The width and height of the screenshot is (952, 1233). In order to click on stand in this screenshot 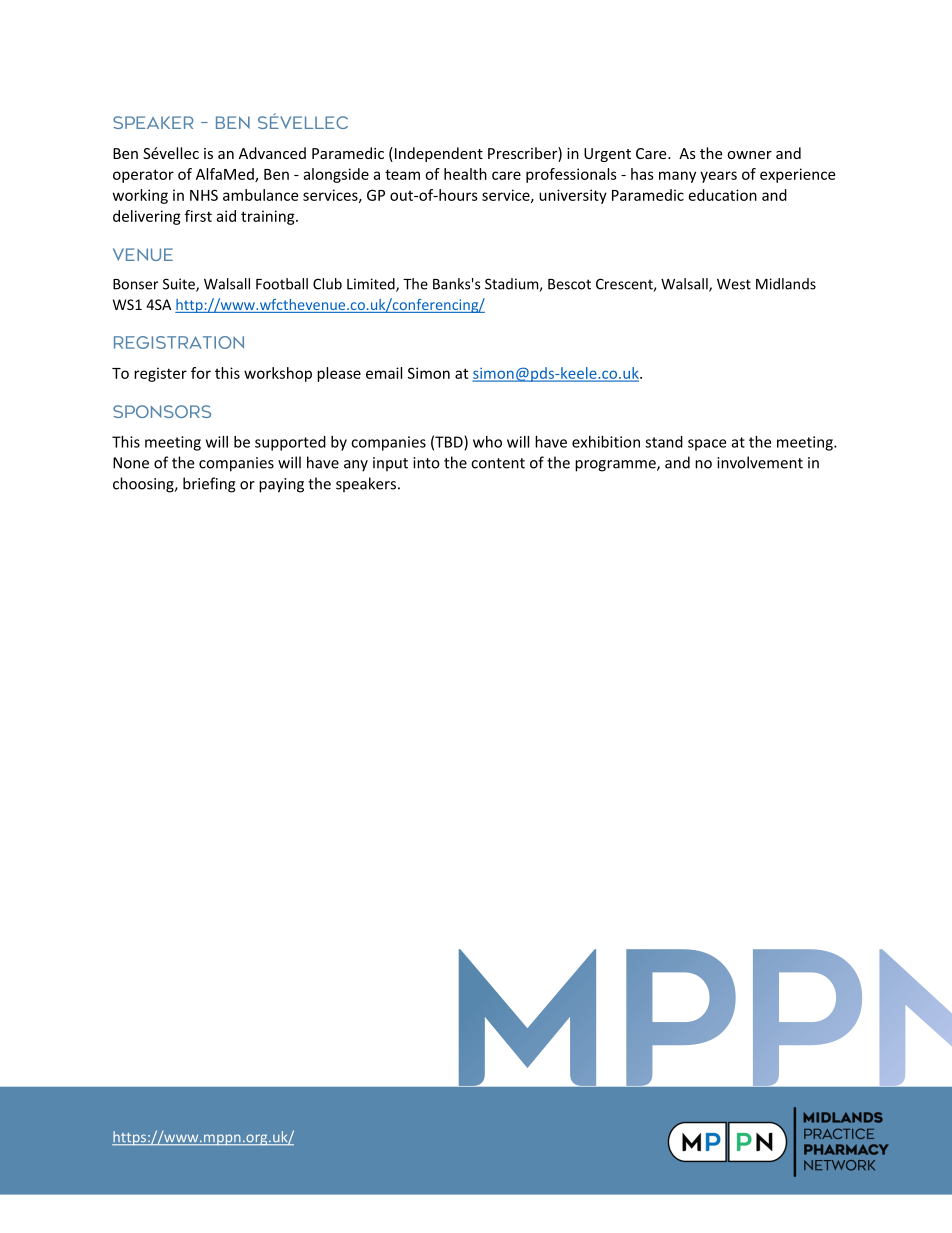, I will do `click(664, 442)`.
